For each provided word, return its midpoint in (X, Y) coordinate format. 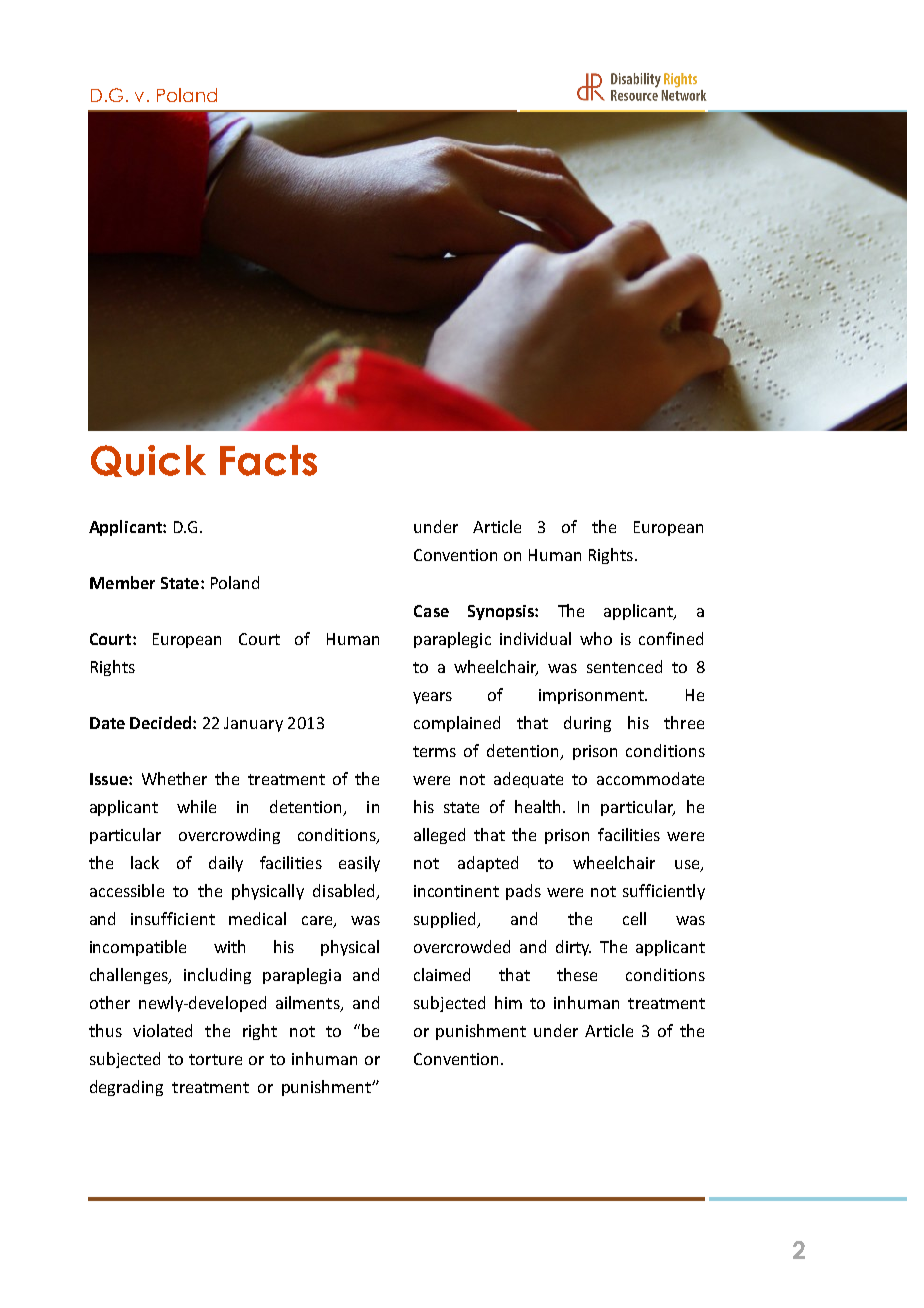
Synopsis (502, 612)
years (432, 698)
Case (431, 611)
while (196, 806)
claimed (442, 974)
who (596, 638)
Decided (162, 722)
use (688, 866)
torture (215, 1059)
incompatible (138, 948)
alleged (439, 836)
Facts (268, 460)
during (587, 724)
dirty (573, 948)
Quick (148, 461)
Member (122, 582)
